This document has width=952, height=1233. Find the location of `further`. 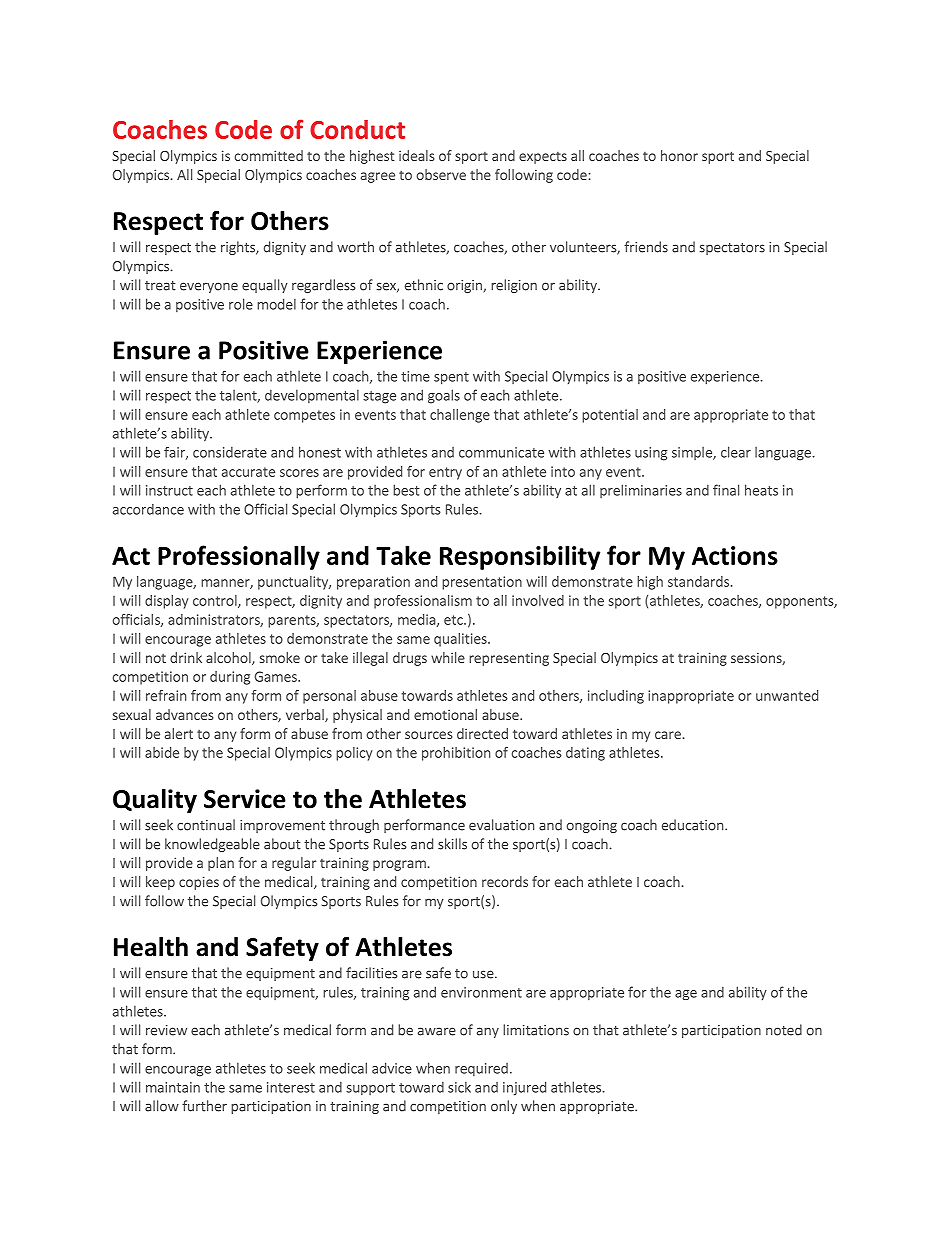

further is located at coordinates (204, 1106).
